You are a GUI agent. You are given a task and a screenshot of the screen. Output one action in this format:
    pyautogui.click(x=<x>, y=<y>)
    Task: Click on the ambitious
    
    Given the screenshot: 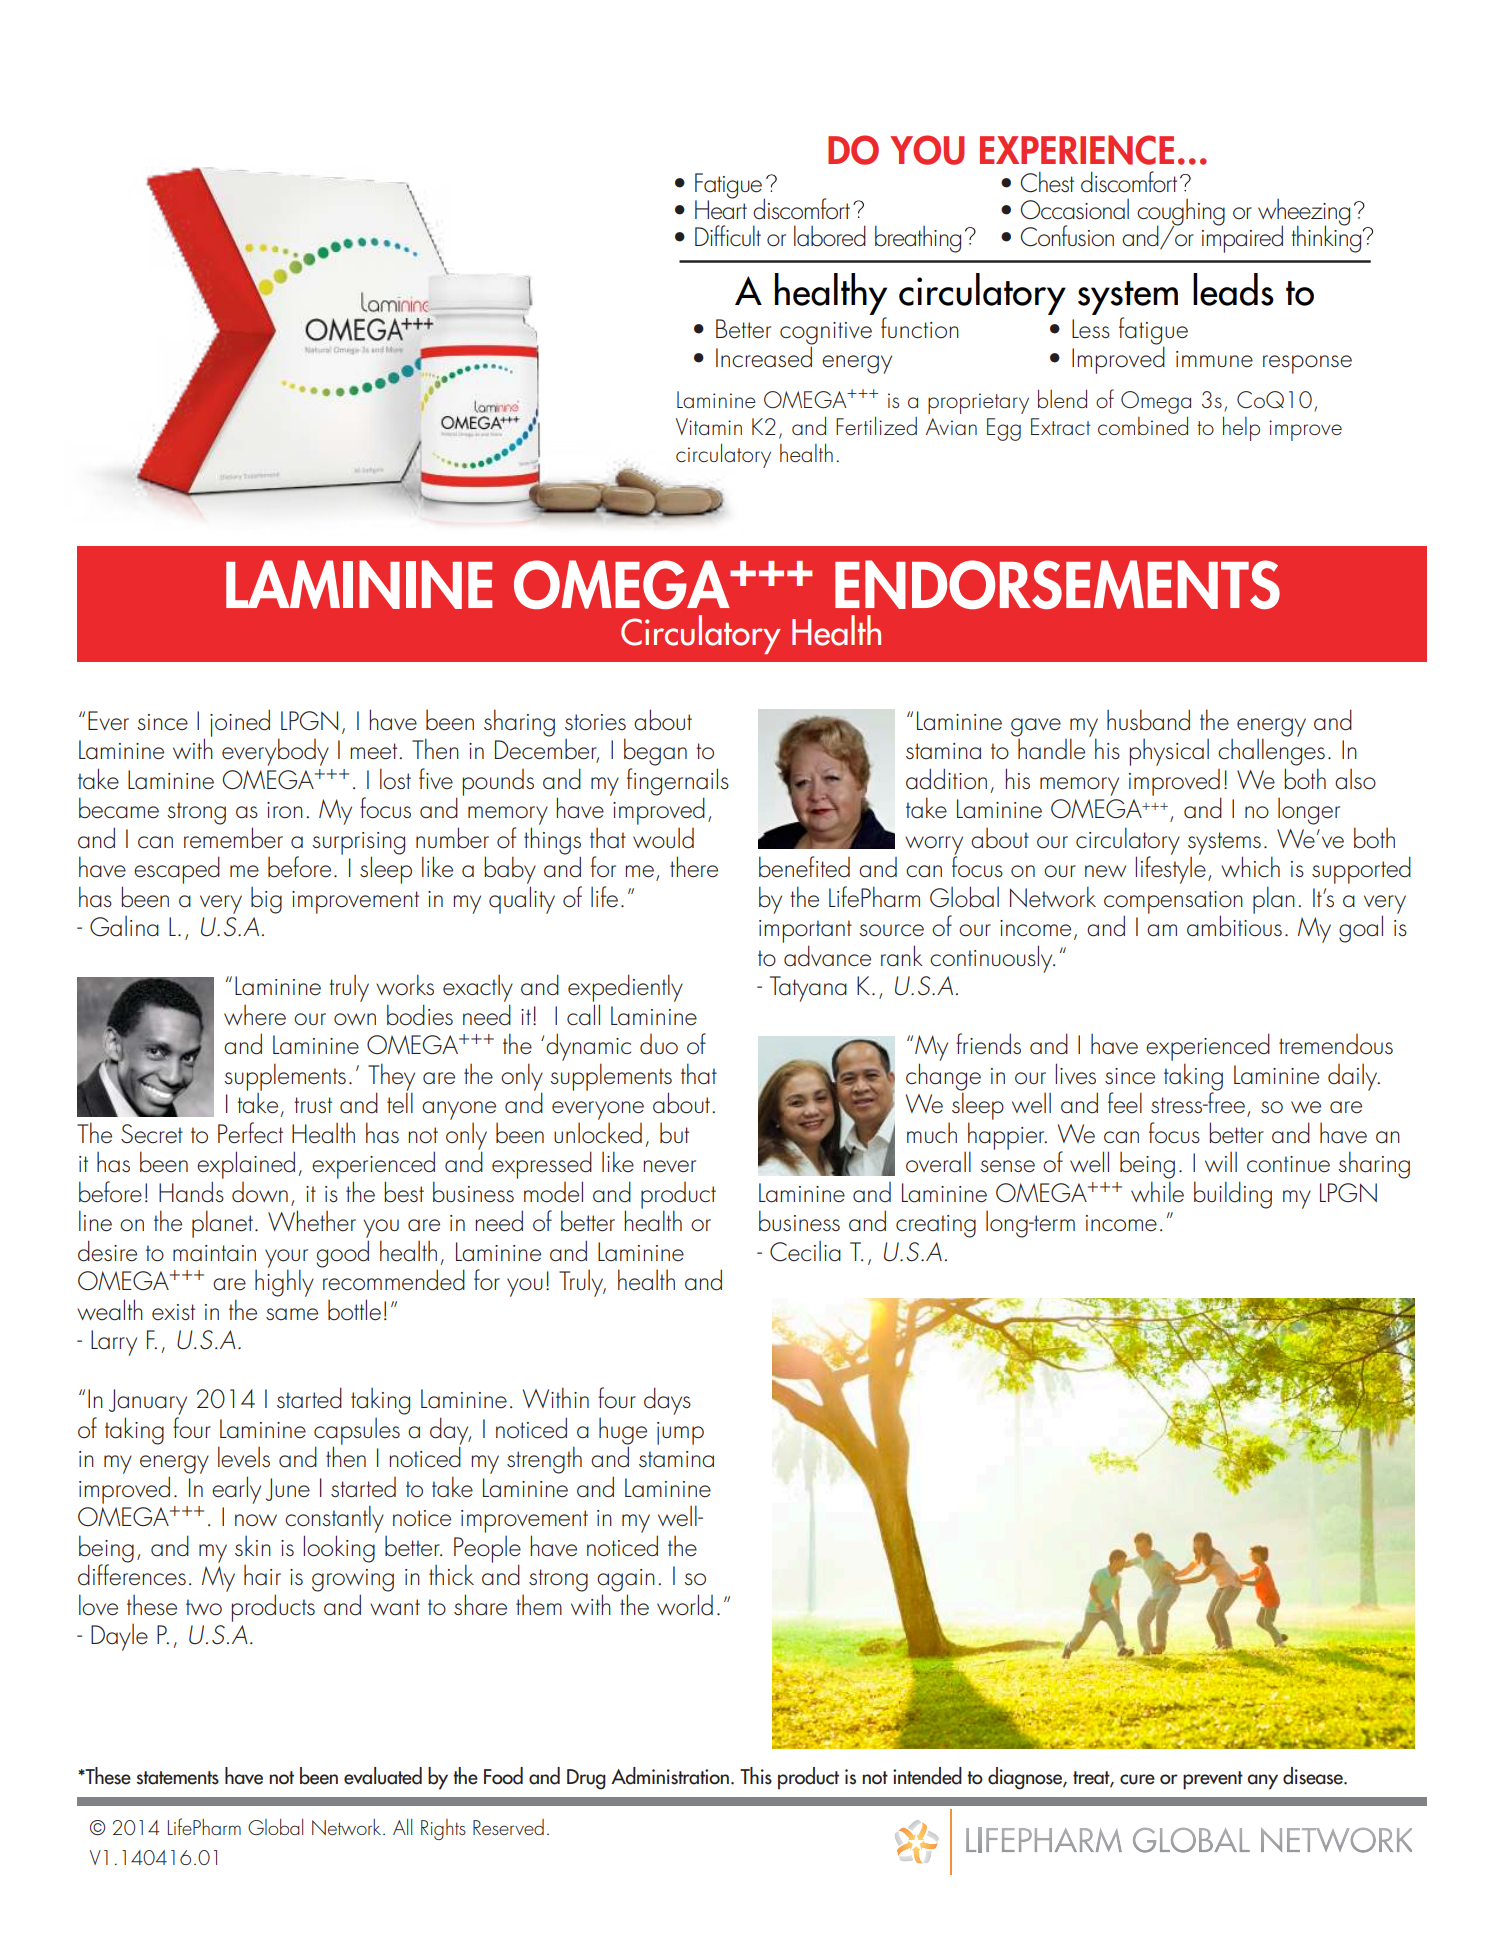 What is the action you would take?
    pyautogui.click(x=1234, y=925)
